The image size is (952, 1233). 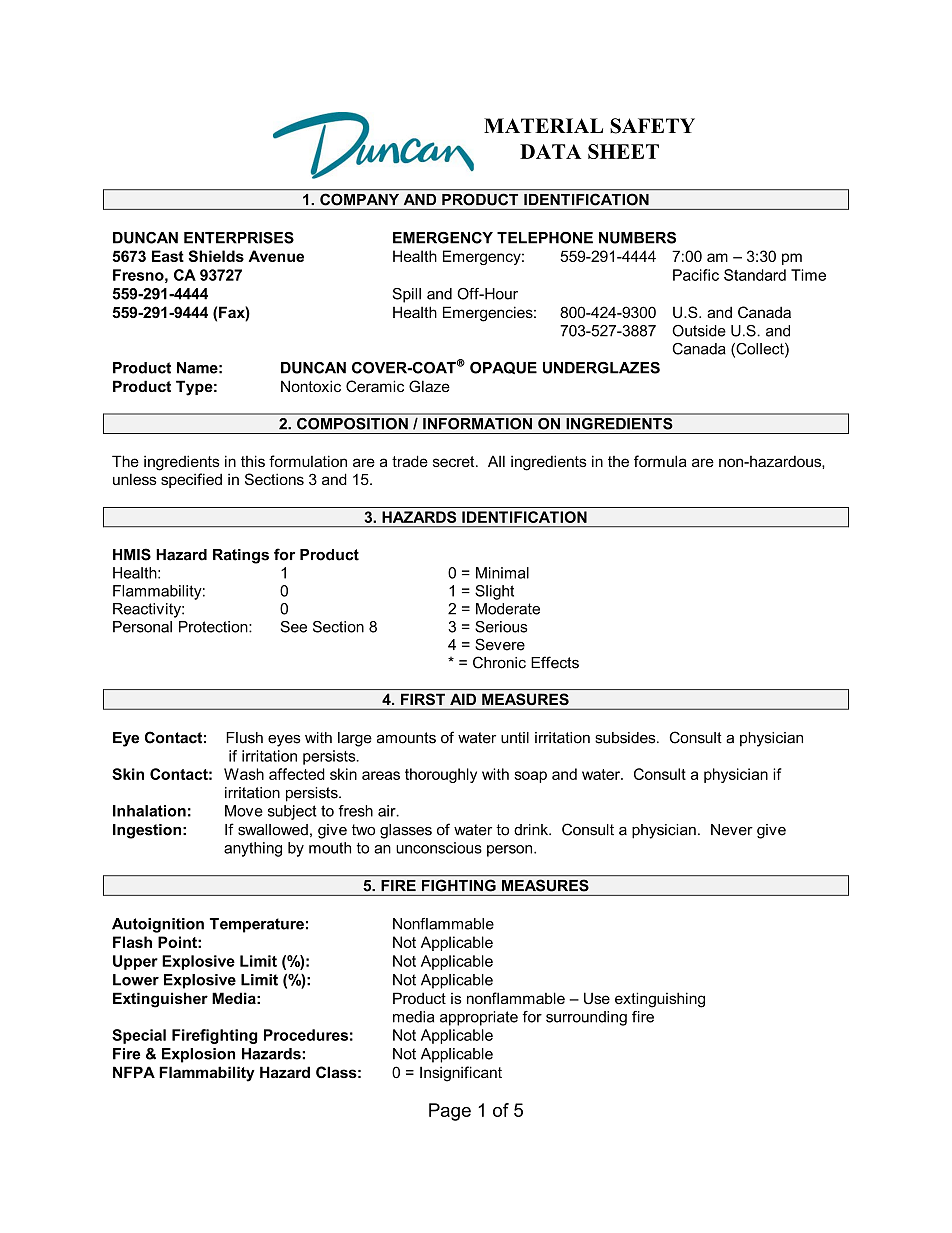 What do you see at coordinates (652, 126) in the screenshot?
I see `SAFETY` at bounding box center [652, 126].
